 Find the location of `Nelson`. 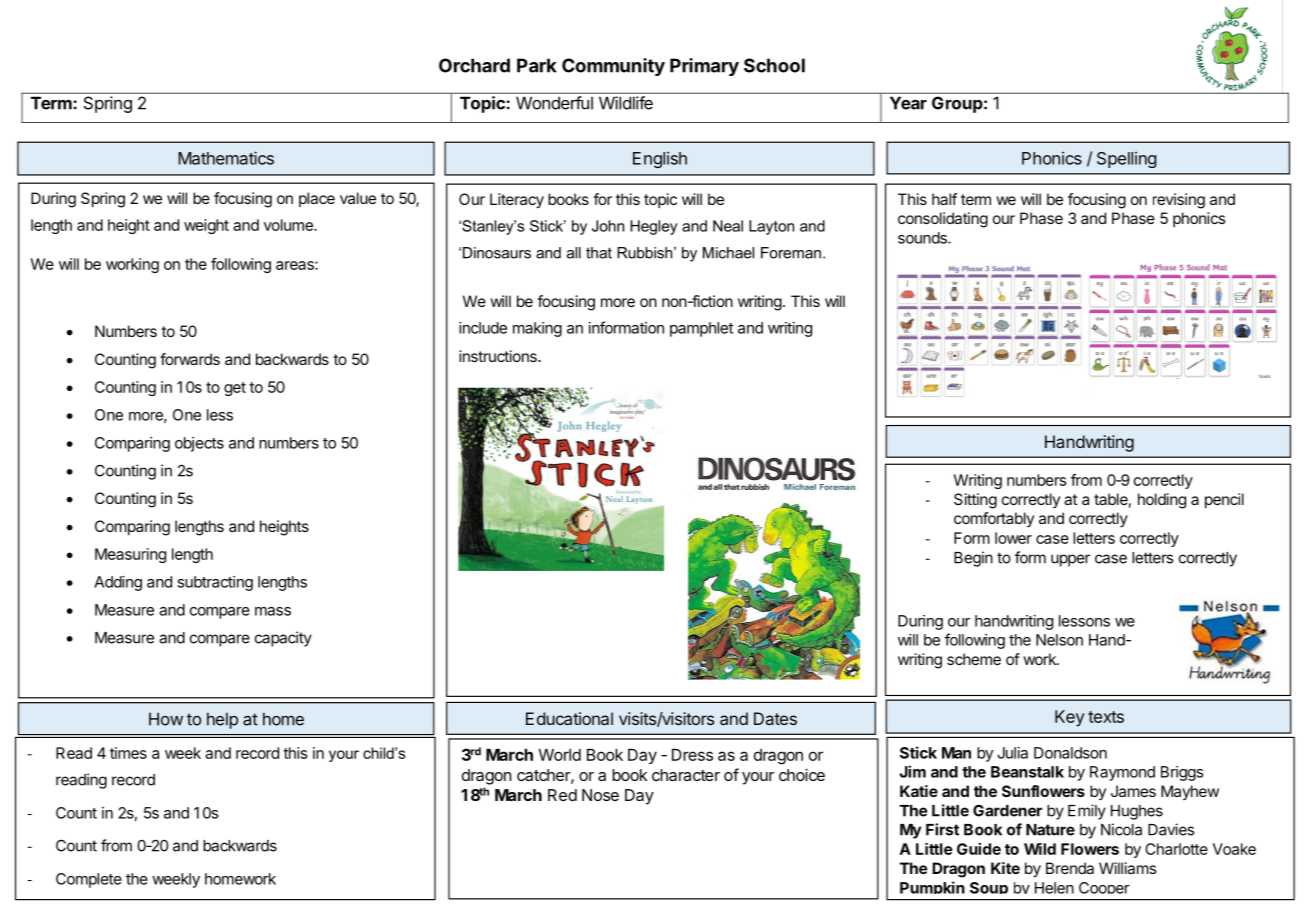

Nelson is located at coordinates (1059, 640).
